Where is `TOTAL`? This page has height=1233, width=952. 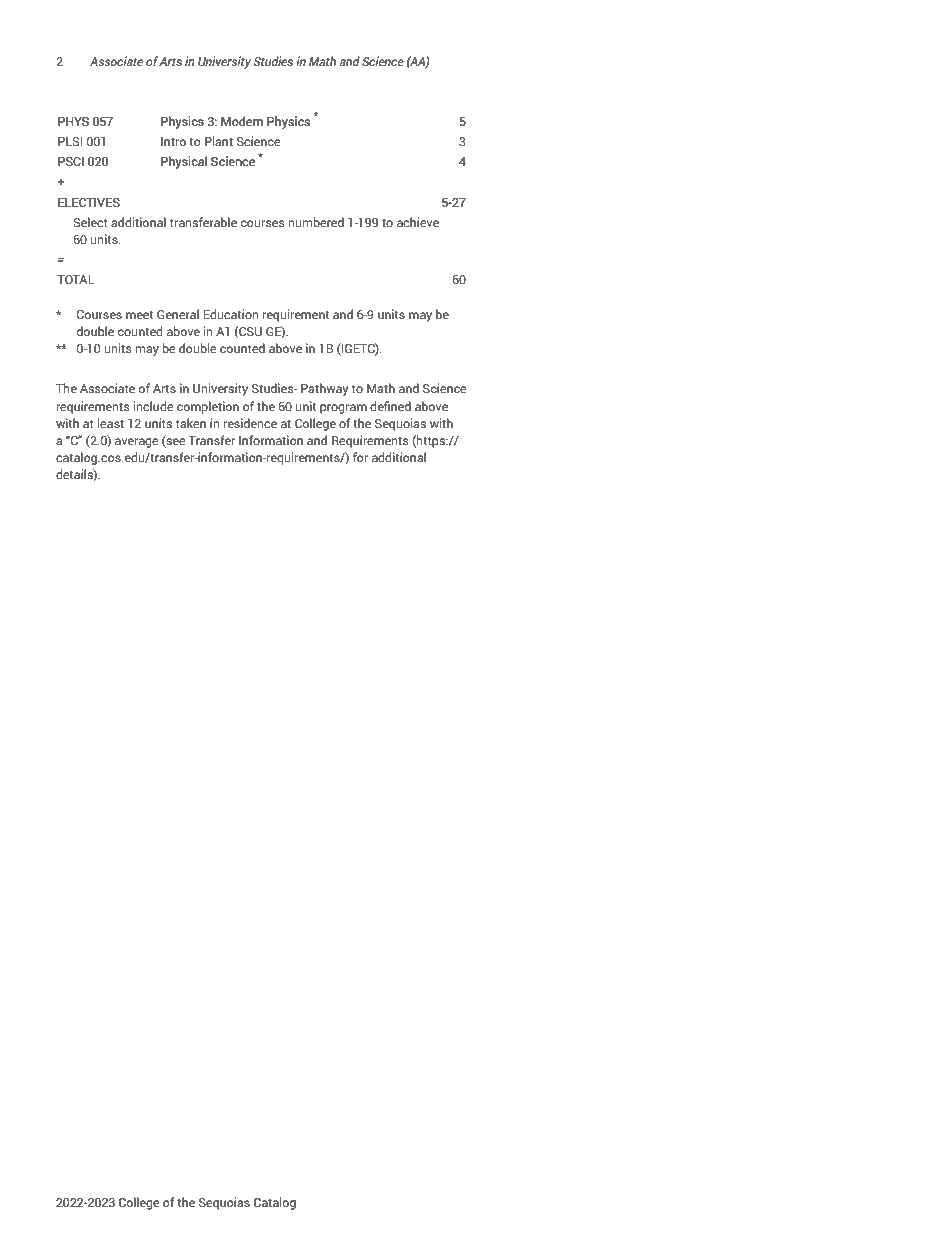 TOTAL is located at coordinates (76, 279).
